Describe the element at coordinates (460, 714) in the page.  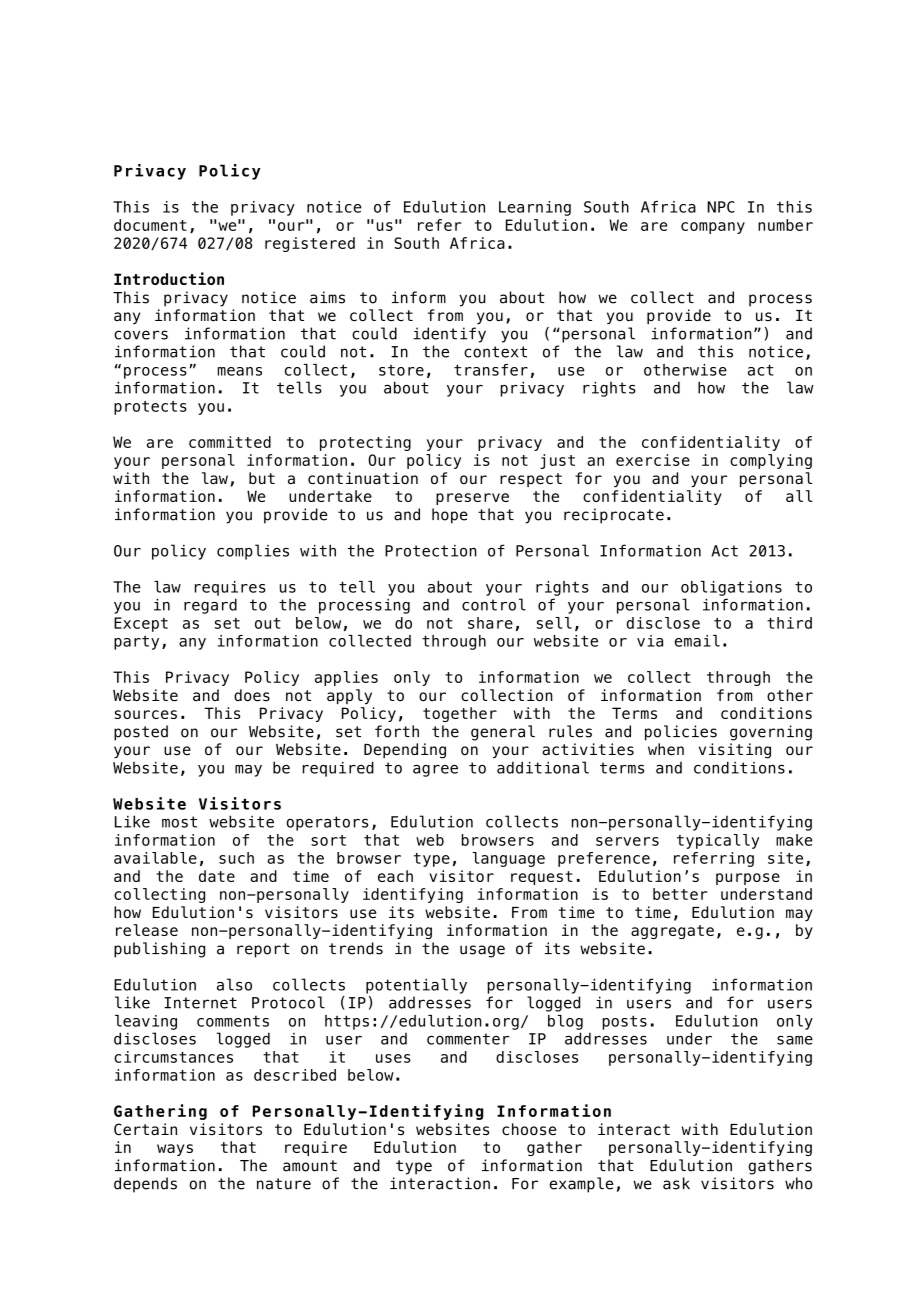
I see `together` at that location.
